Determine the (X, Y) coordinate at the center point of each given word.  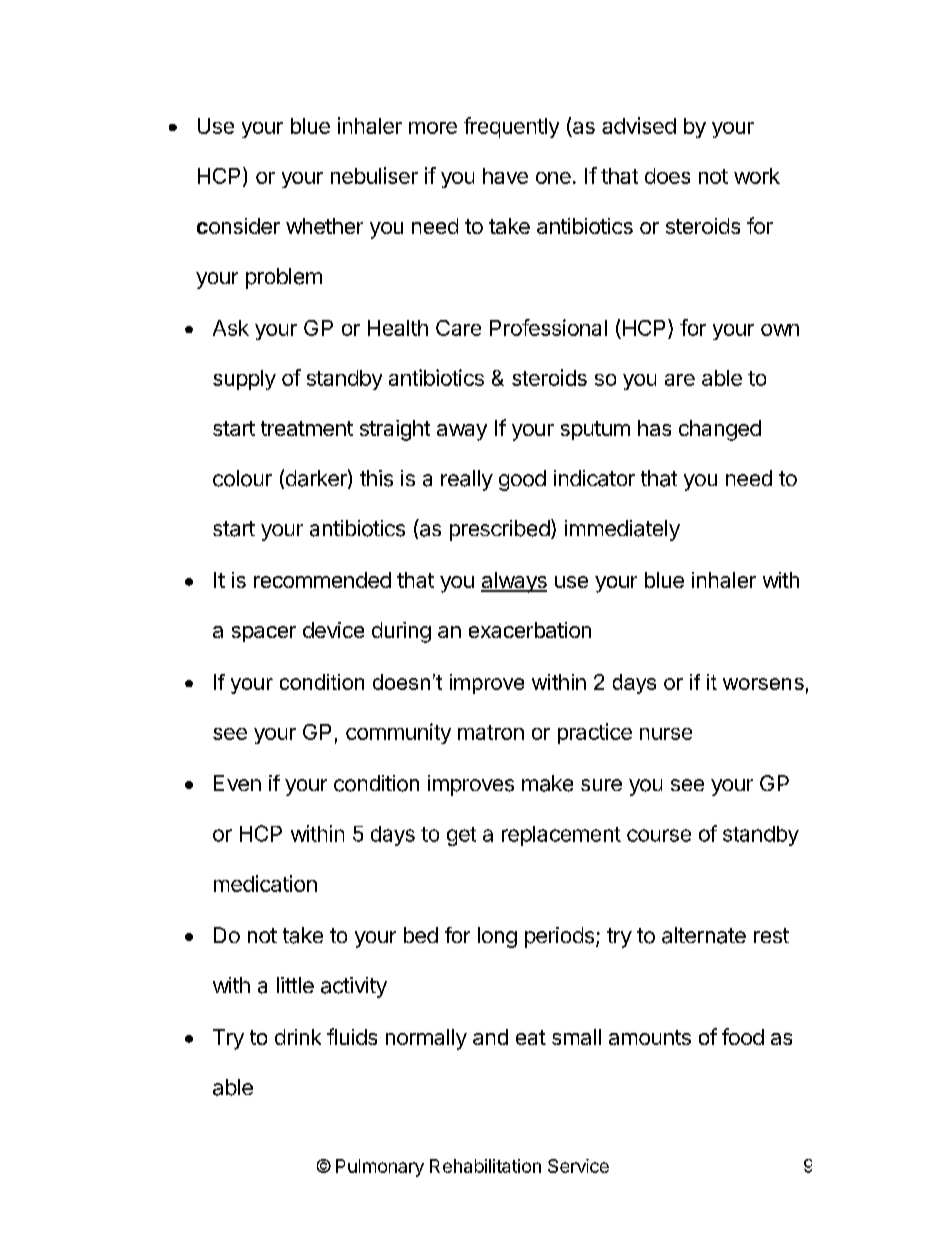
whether (324, 226)
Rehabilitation (485, 1166)
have (505, 176)
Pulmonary (380, 1168)
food (743, 1036)
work (757, 176)
